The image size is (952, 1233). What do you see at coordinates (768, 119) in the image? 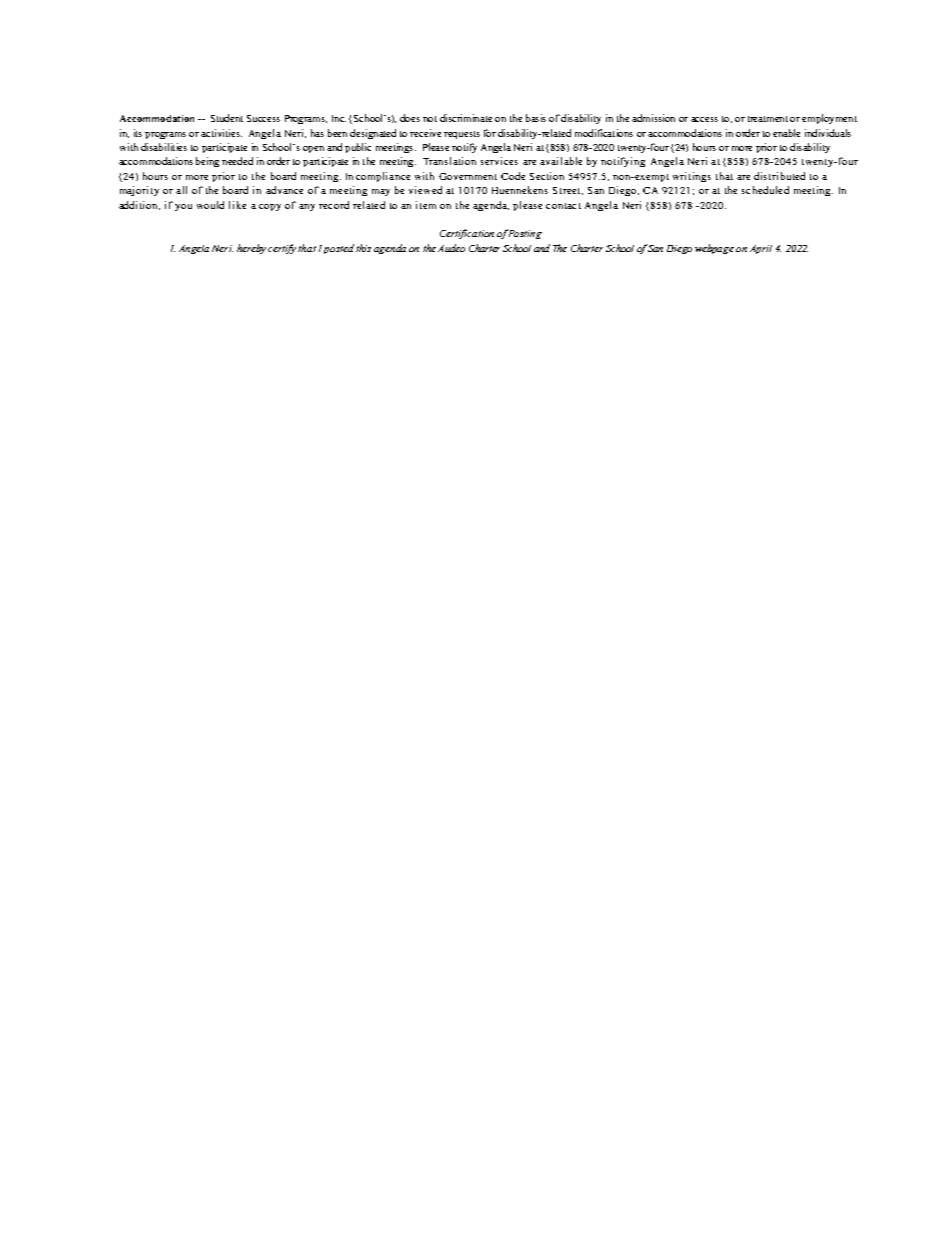
I see `treatment` at bounding box center [768, 119].
